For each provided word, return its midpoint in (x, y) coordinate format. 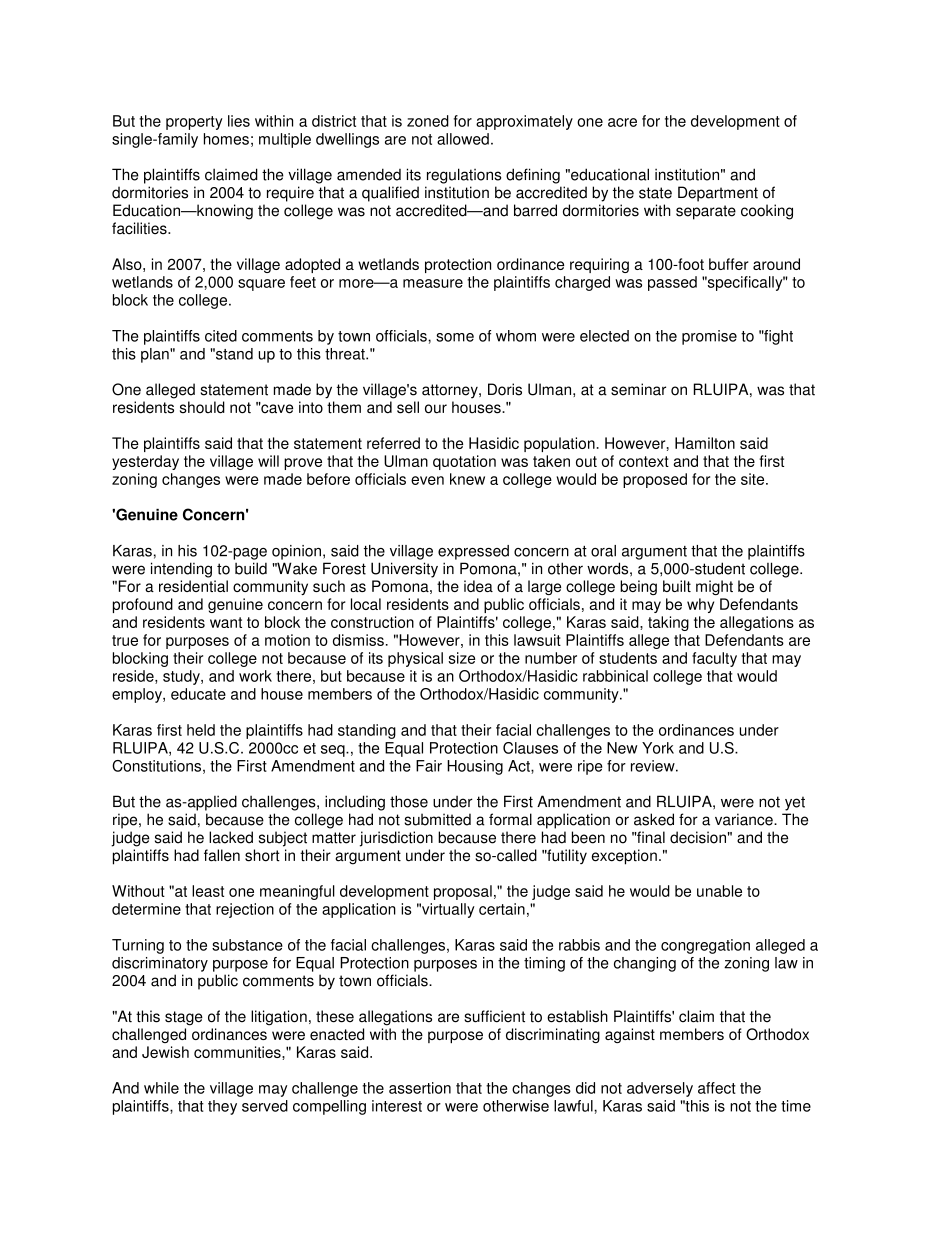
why (700, 605)
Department (718, 194)
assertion (420, 1088)
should (202, 407)
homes (226, 139)
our (436, 409)
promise (709, 337)
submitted (437, 819)
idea (478, 586)
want (226, 622)
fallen (222, 855)
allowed (463, 139)
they (222, 1107)
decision (698, 837)
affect (717, 1088)
